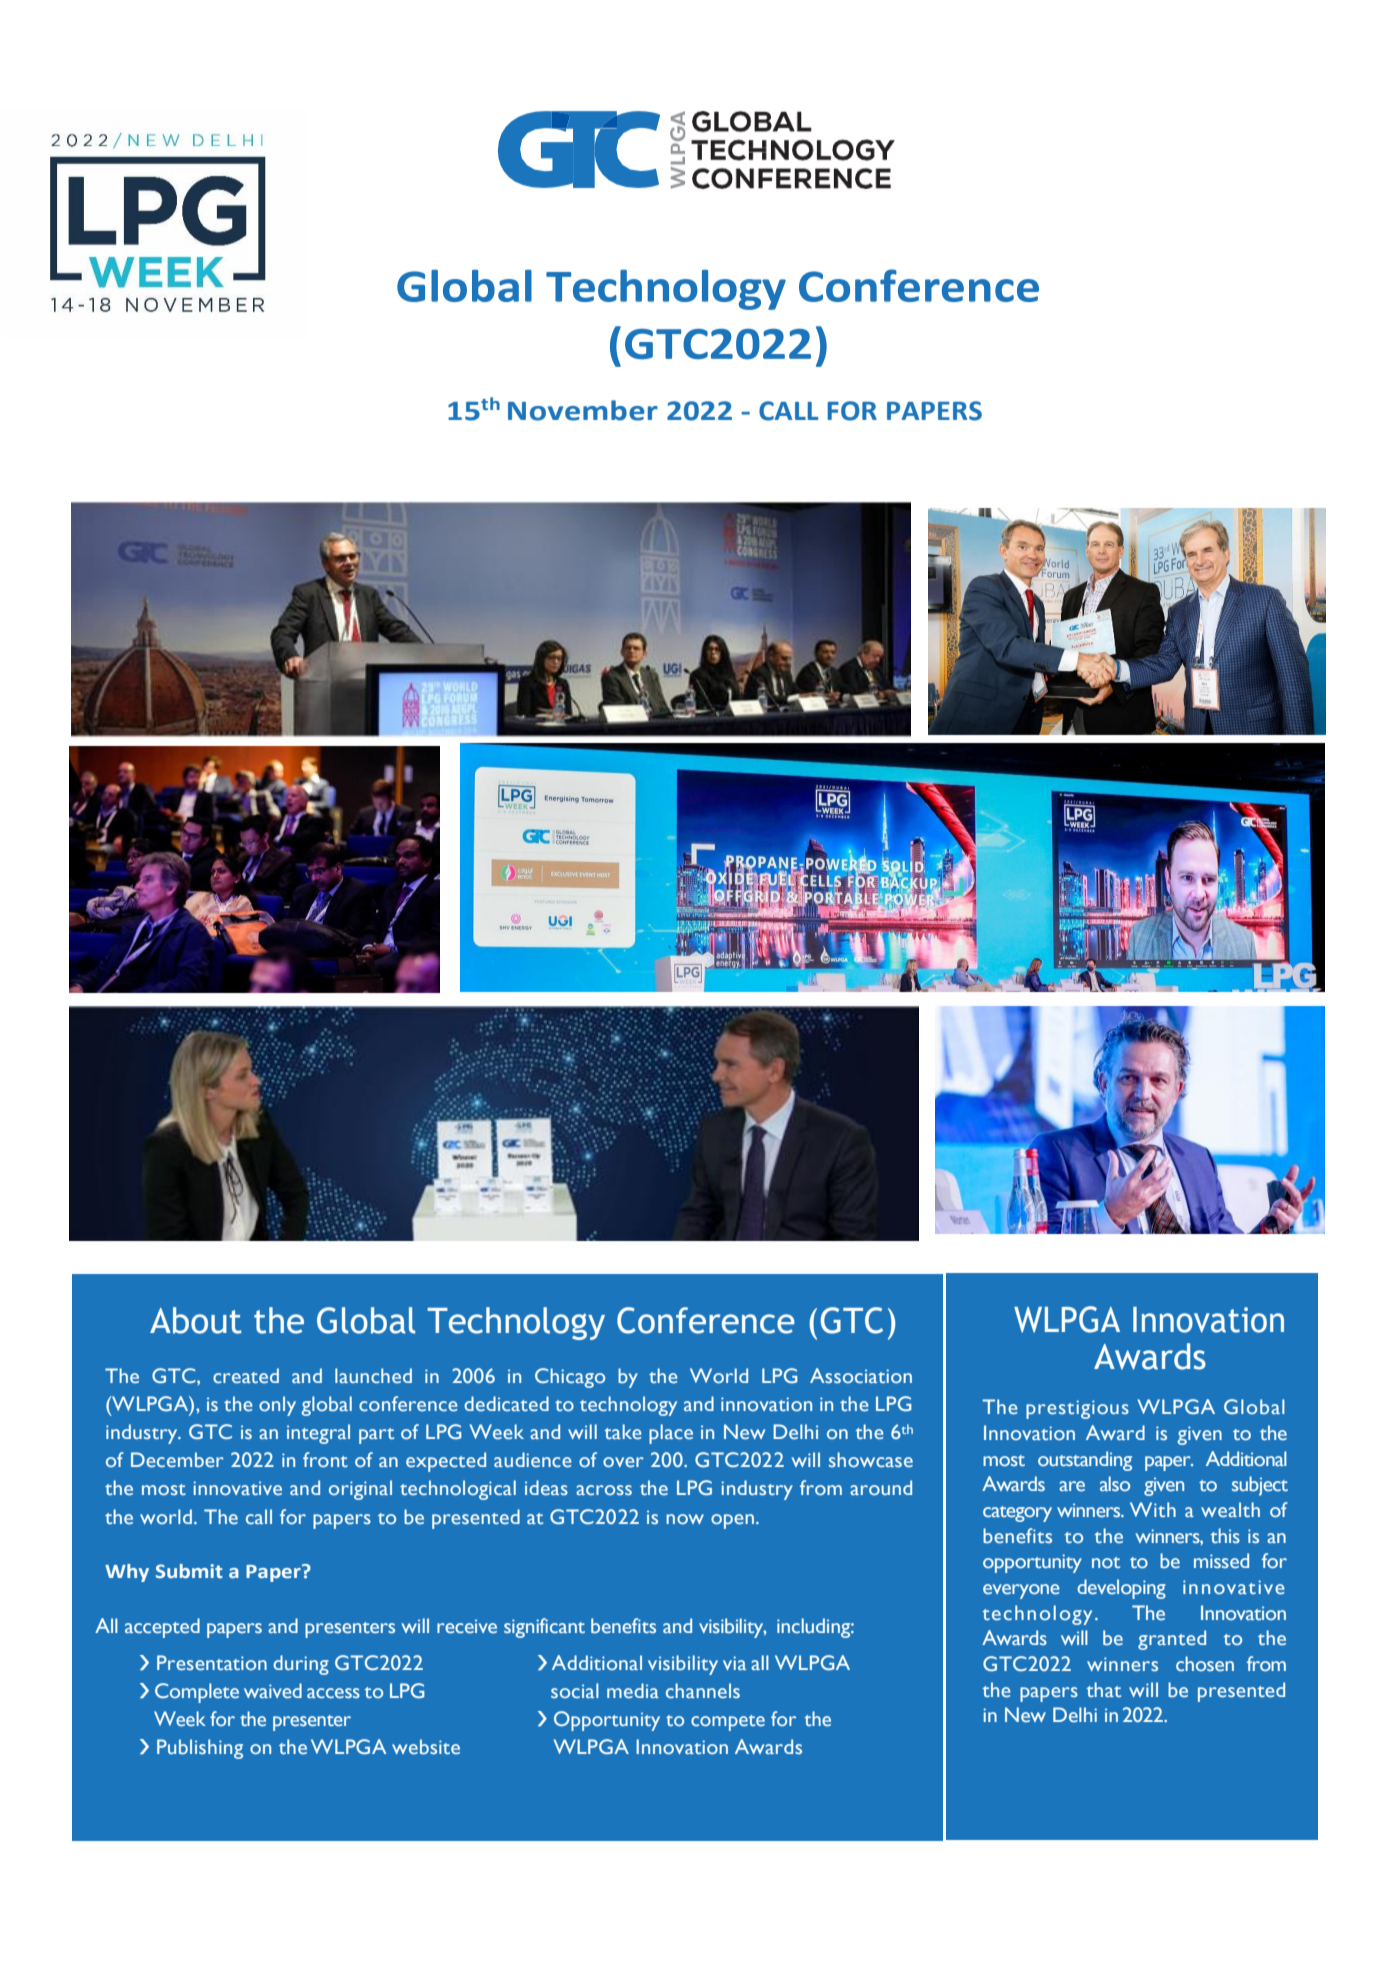 The height and width of the document is (1970, 1393). I want to click on prestigious, so click(1077, 1409).
